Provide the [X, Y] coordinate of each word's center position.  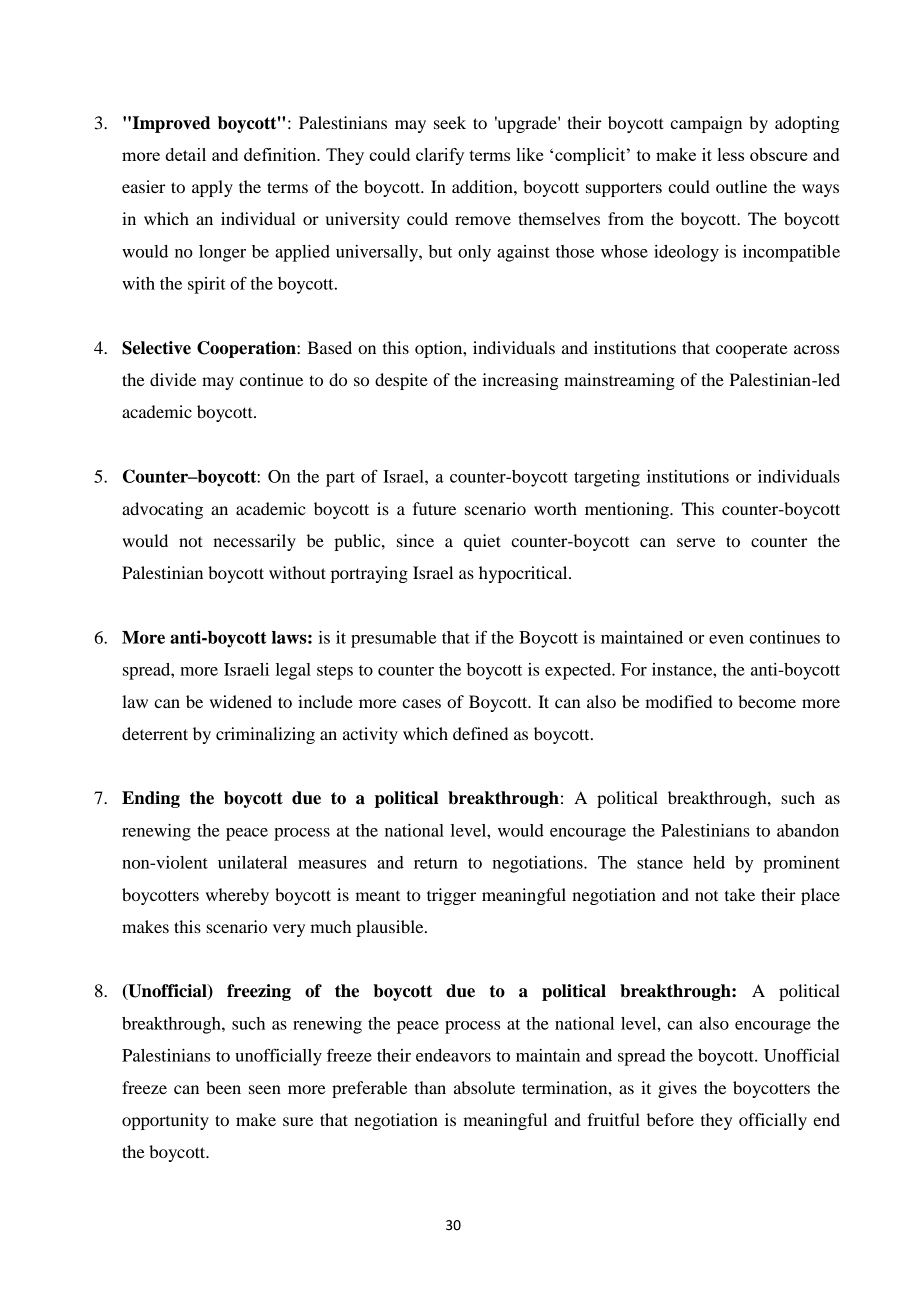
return [436, 863]
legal [293, 671]
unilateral [252, 862]
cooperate [752, 351]
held [709, 862]
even [726, 639]
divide [173, 379]
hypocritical [524, 574]
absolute [484, 1087]
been [223, 1087]
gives [677, 1089]
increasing [520, 381]
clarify [440, 156]
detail [185, 154]
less [731, 154]
